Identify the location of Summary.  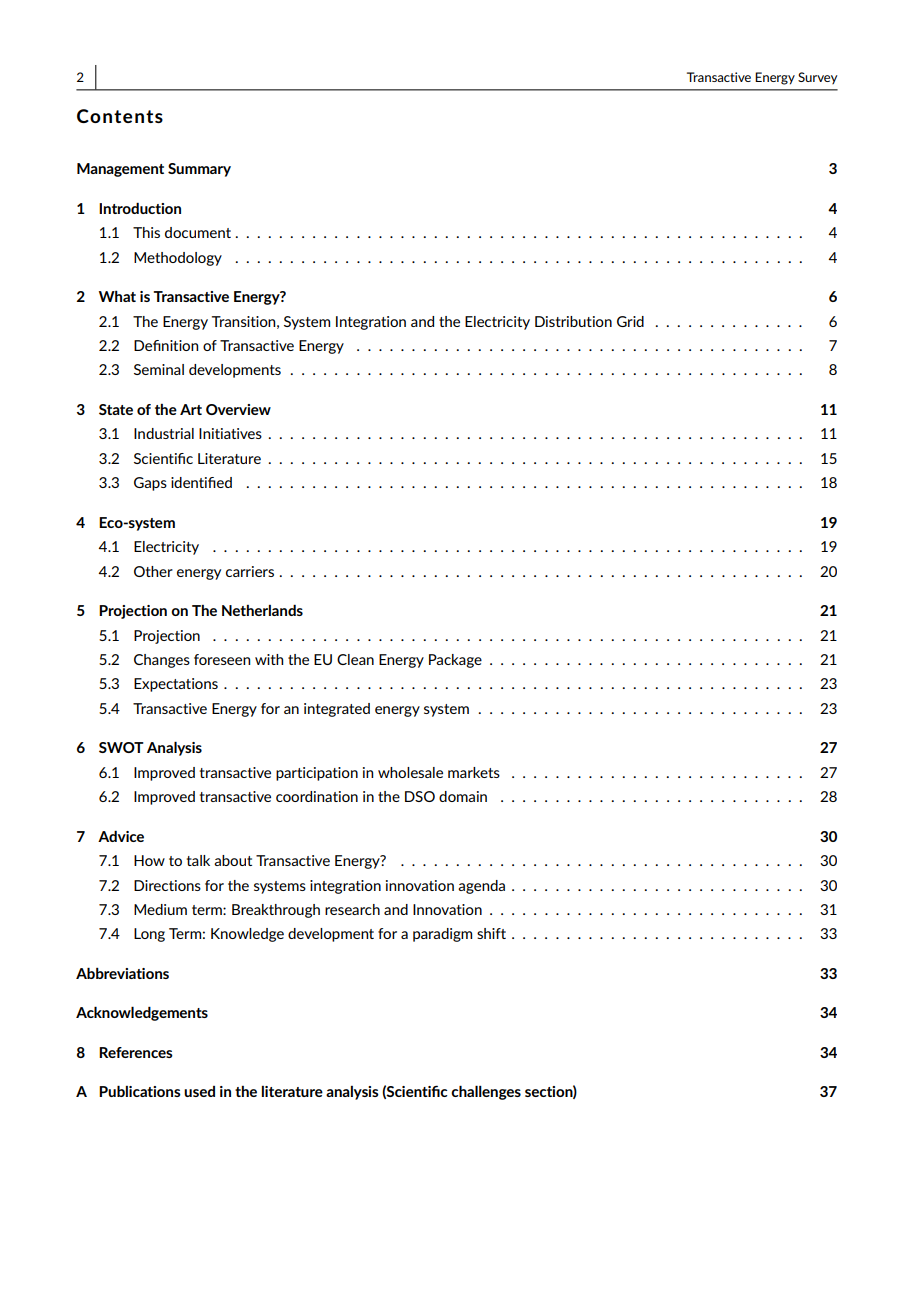
(199, 170).
